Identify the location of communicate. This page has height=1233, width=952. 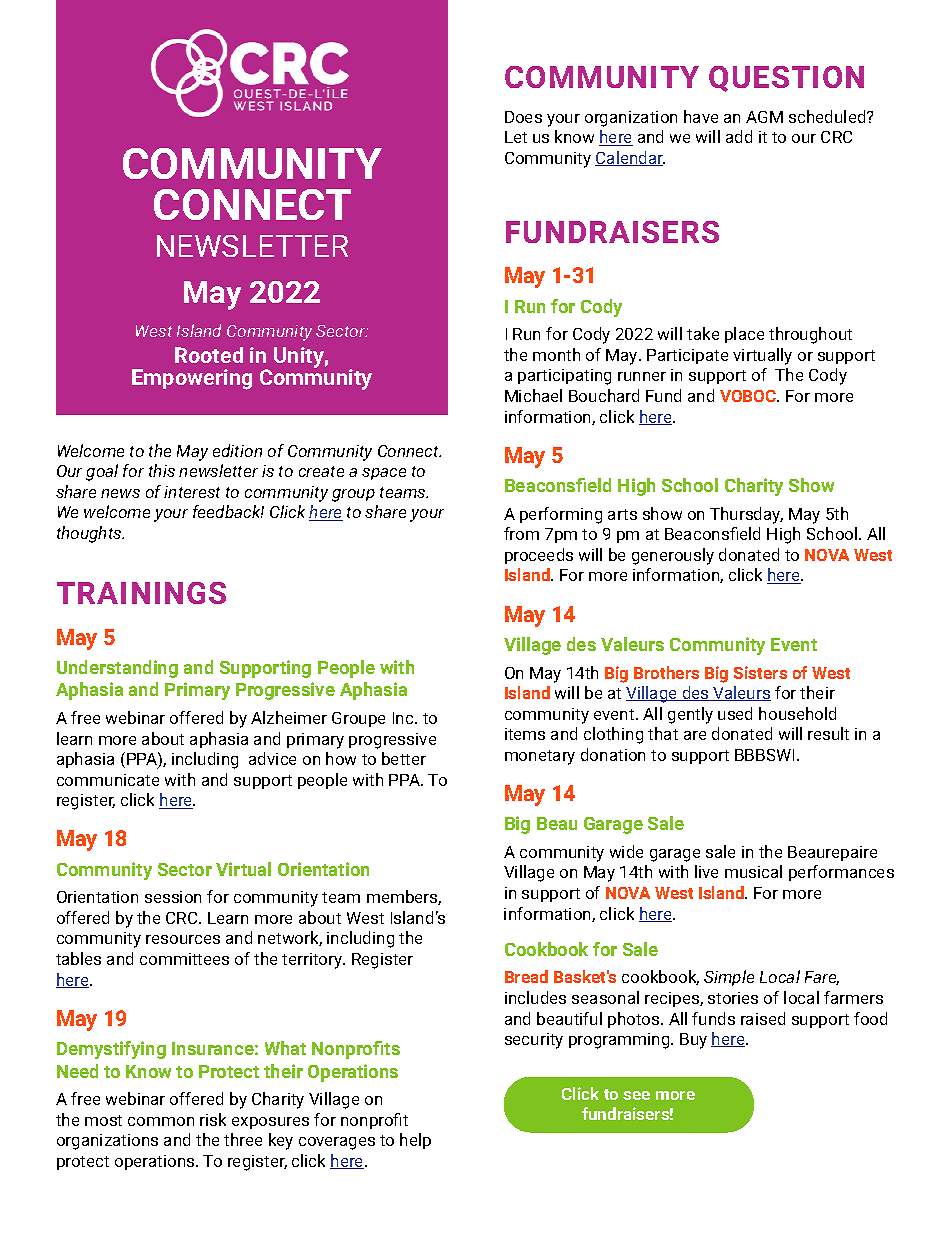
(108, 780).
